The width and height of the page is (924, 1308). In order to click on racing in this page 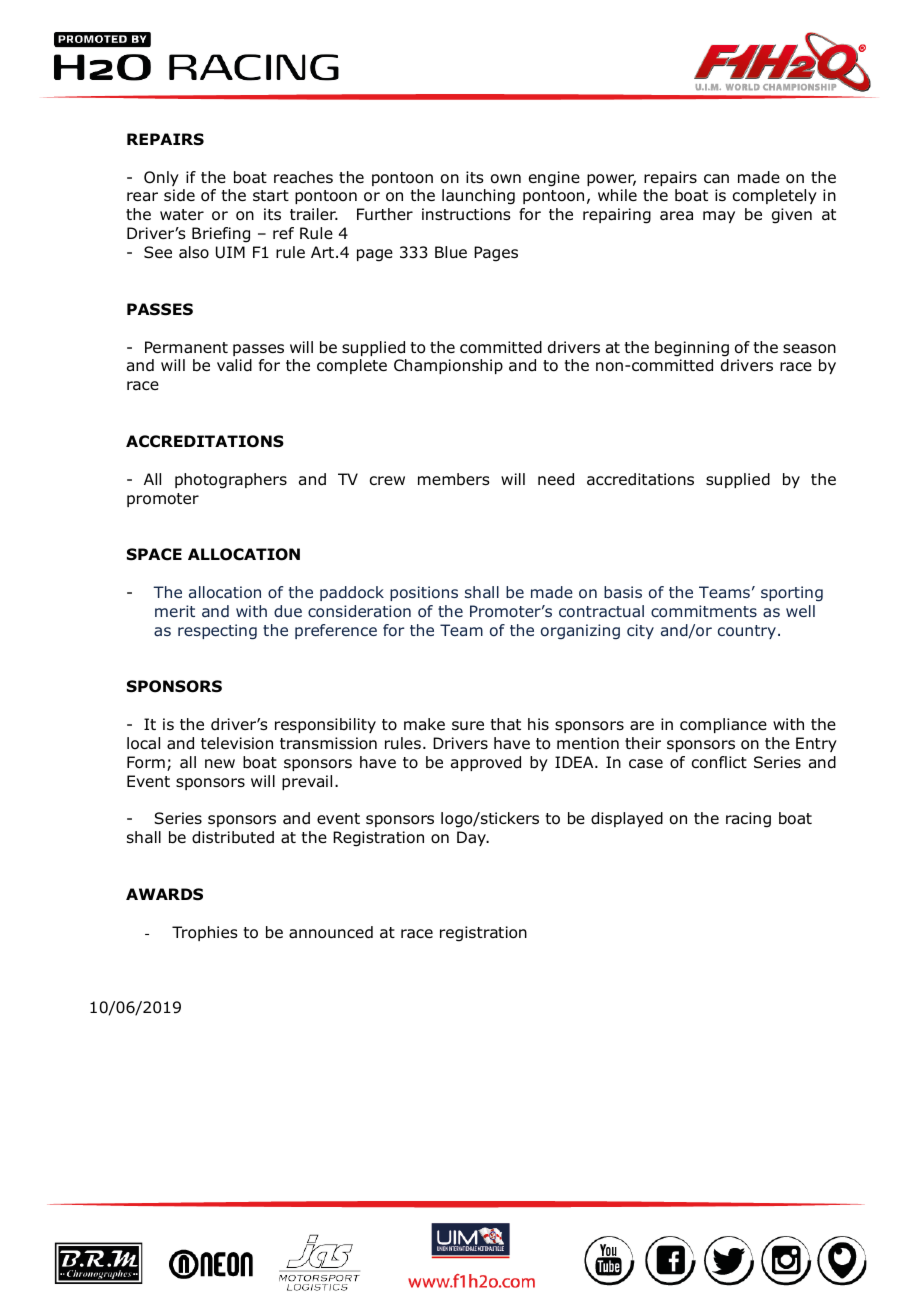, I will do `click(748, 820)`.
